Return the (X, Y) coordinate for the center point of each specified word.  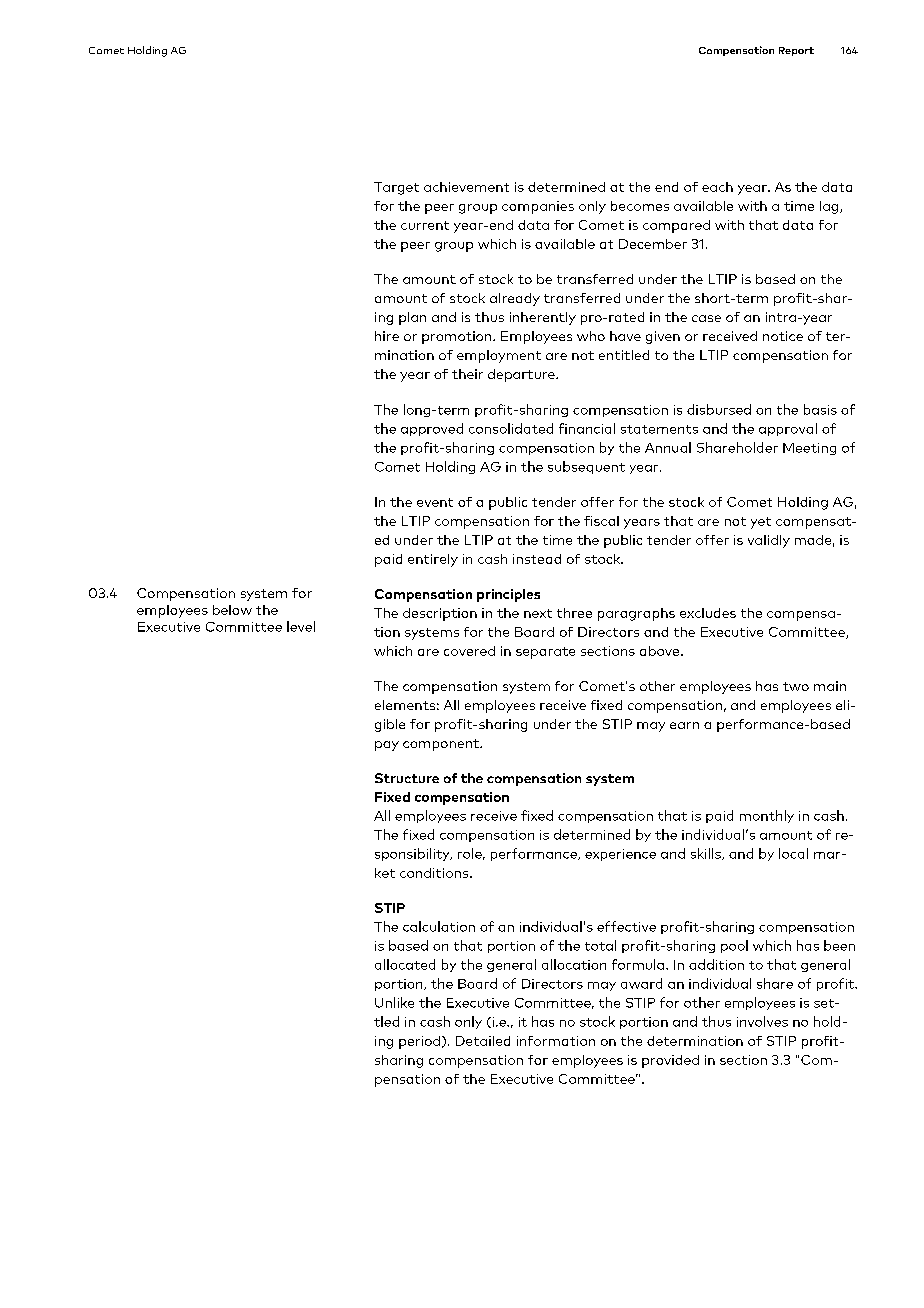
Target (396, 188)
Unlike (394, 1002)
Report (796, 51)
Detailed (483, 1041)
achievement (466, 187)
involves (762, 1021)
